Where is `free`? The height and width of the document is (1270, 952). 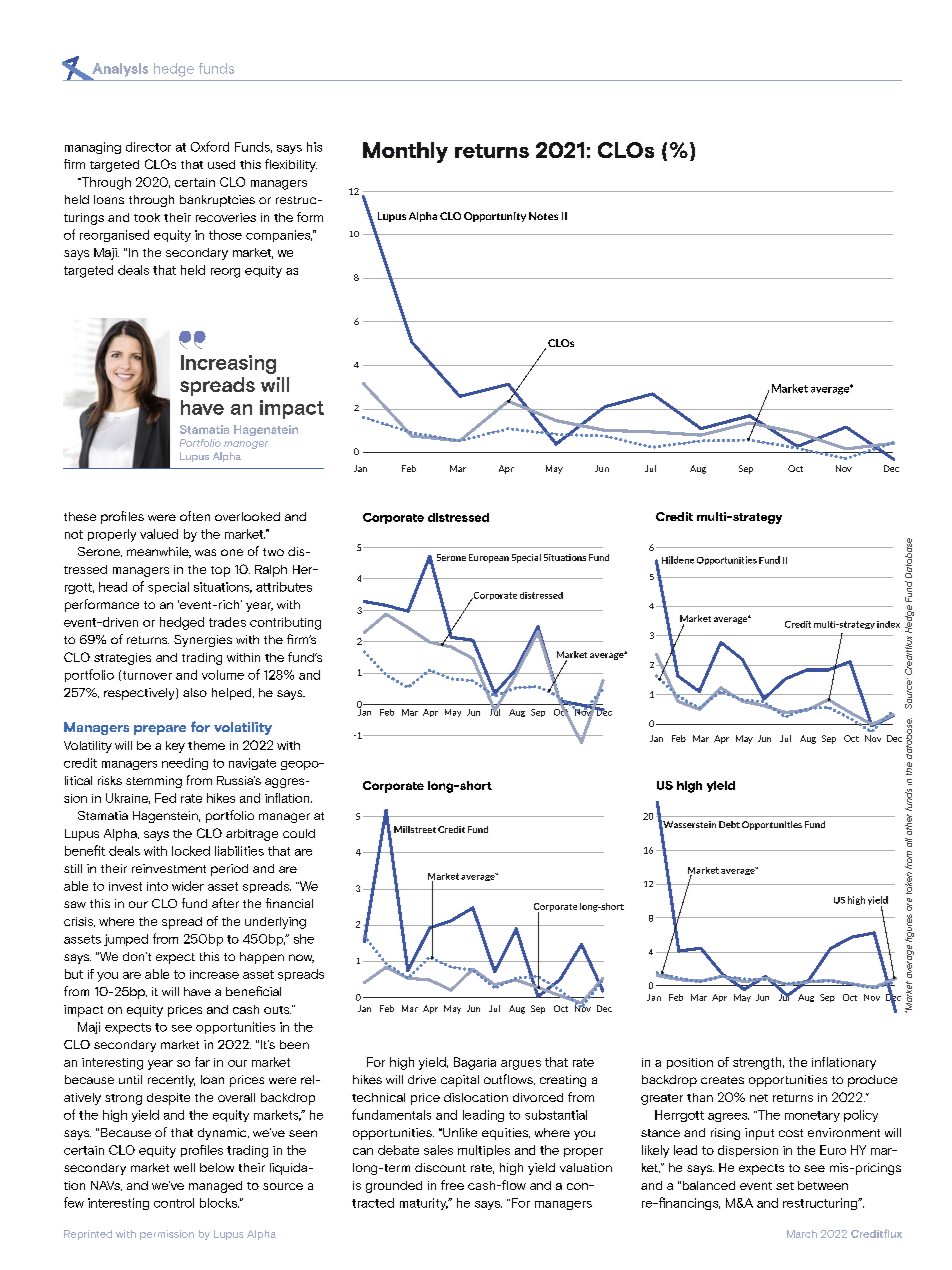
free is located at coordinates (452, 1185).
